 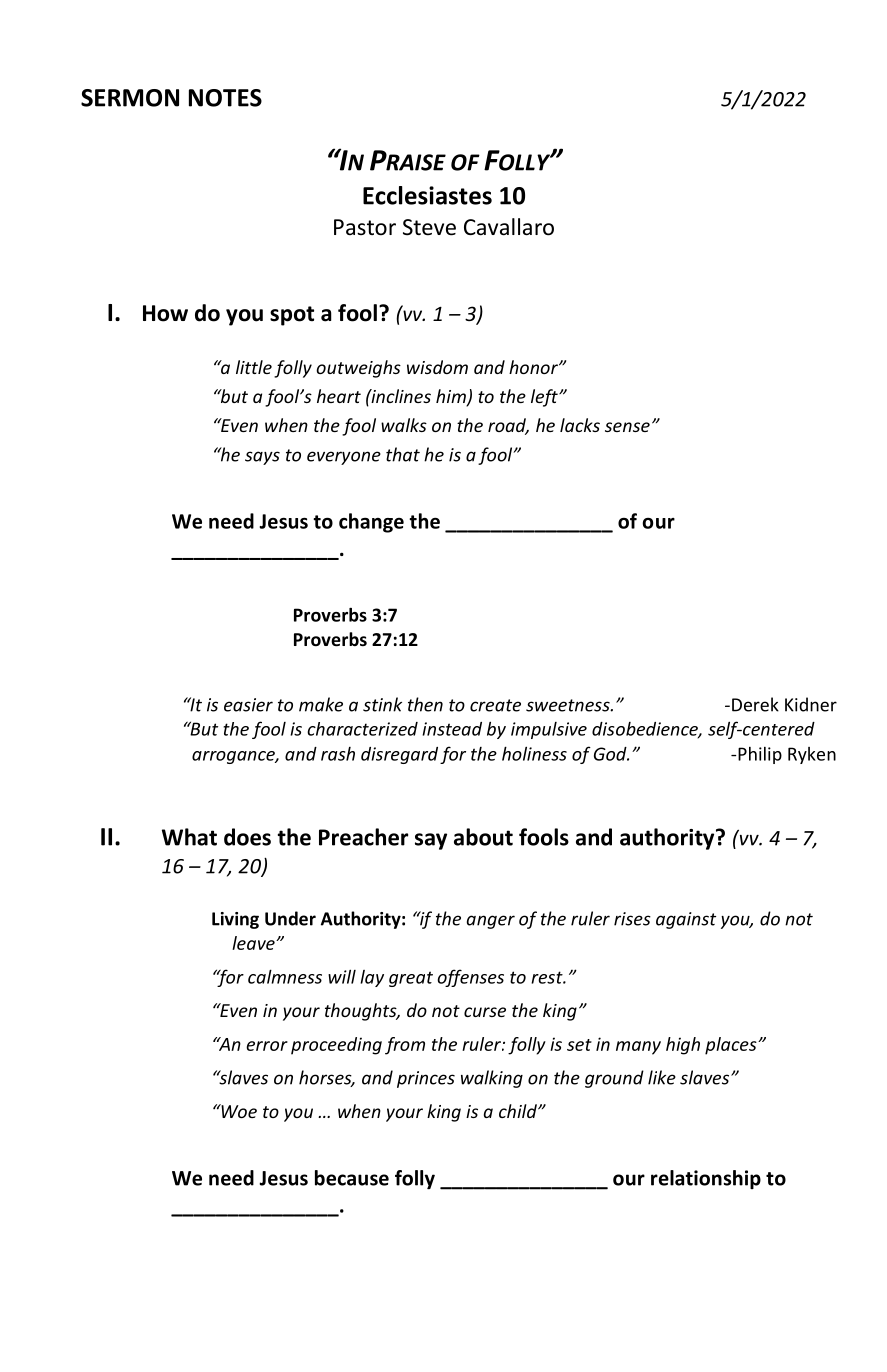 What do you see at coordinates (267, 1046) in the image?
I see `error` at bounding box center [267, 1046].
